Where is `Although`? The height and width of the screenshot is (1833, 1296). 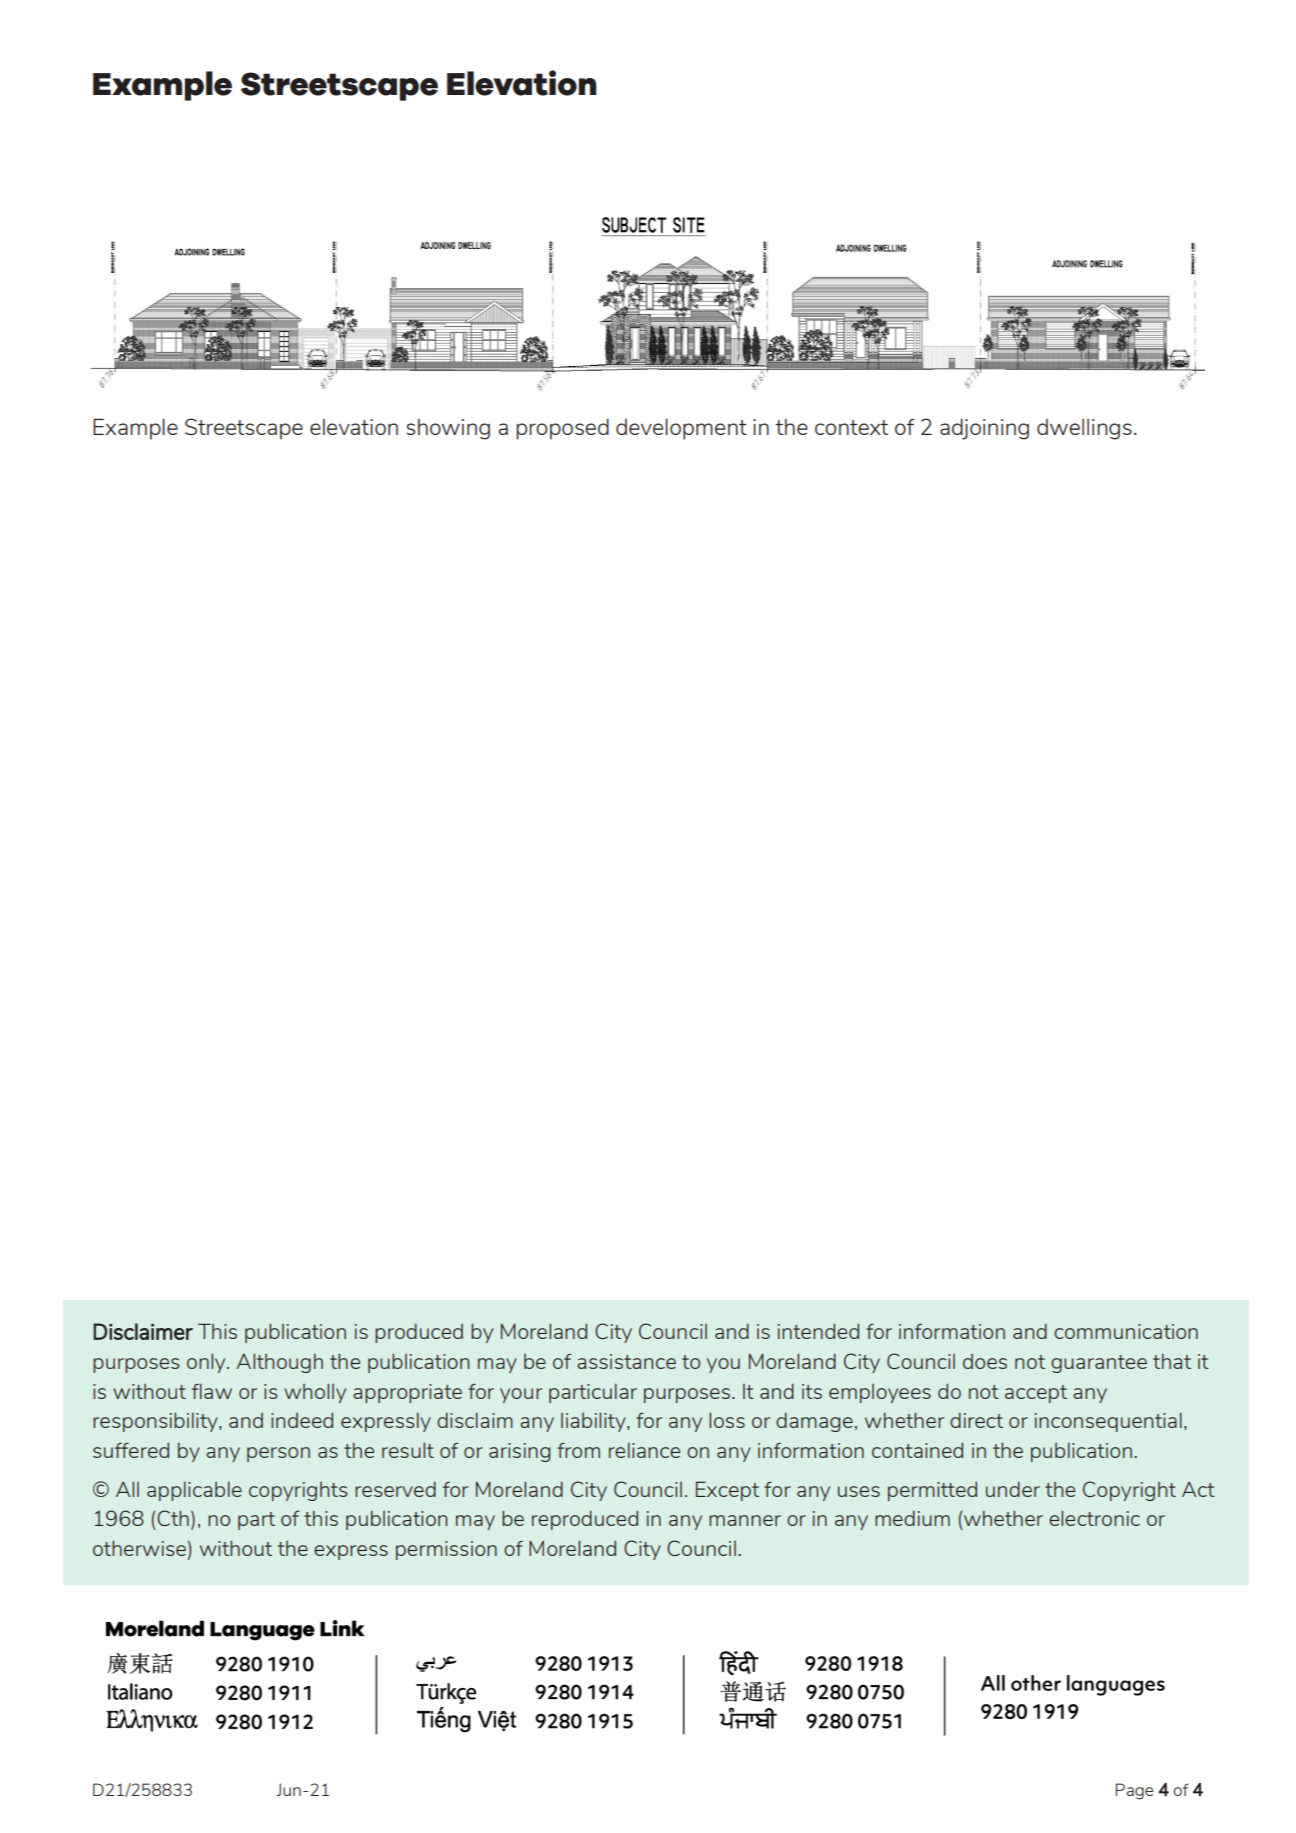
Although is located at coordinates (279, 1363).
